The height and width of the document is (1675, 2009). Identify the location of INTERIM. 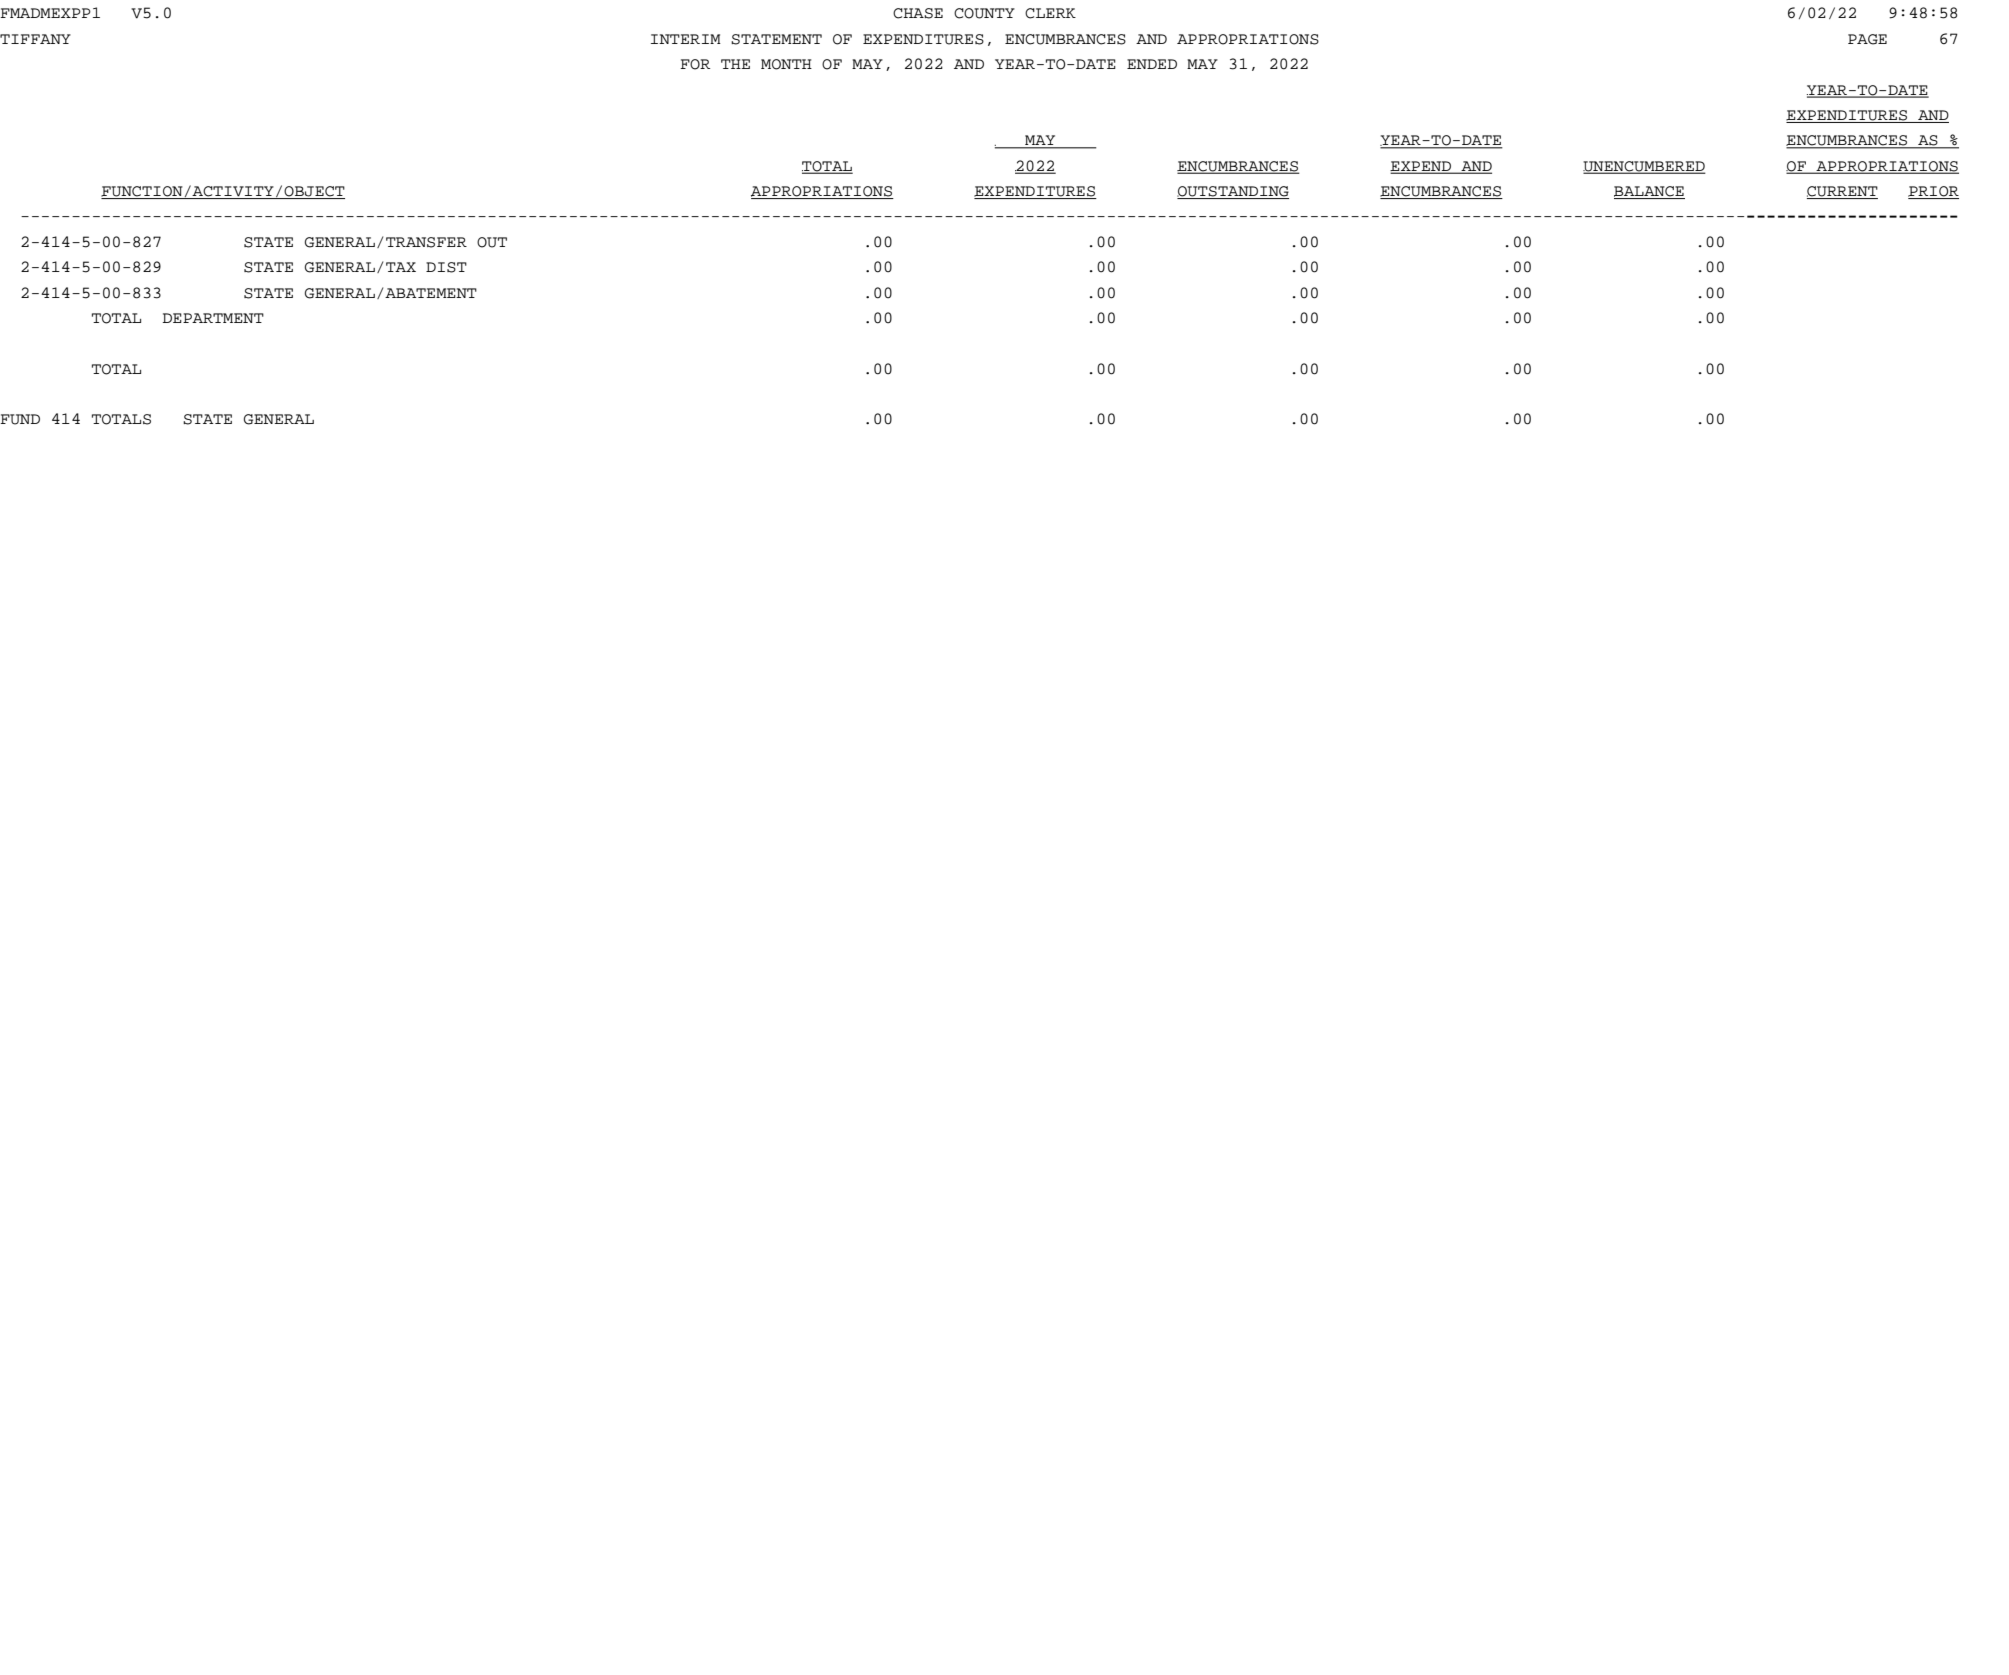
(686, 39).
